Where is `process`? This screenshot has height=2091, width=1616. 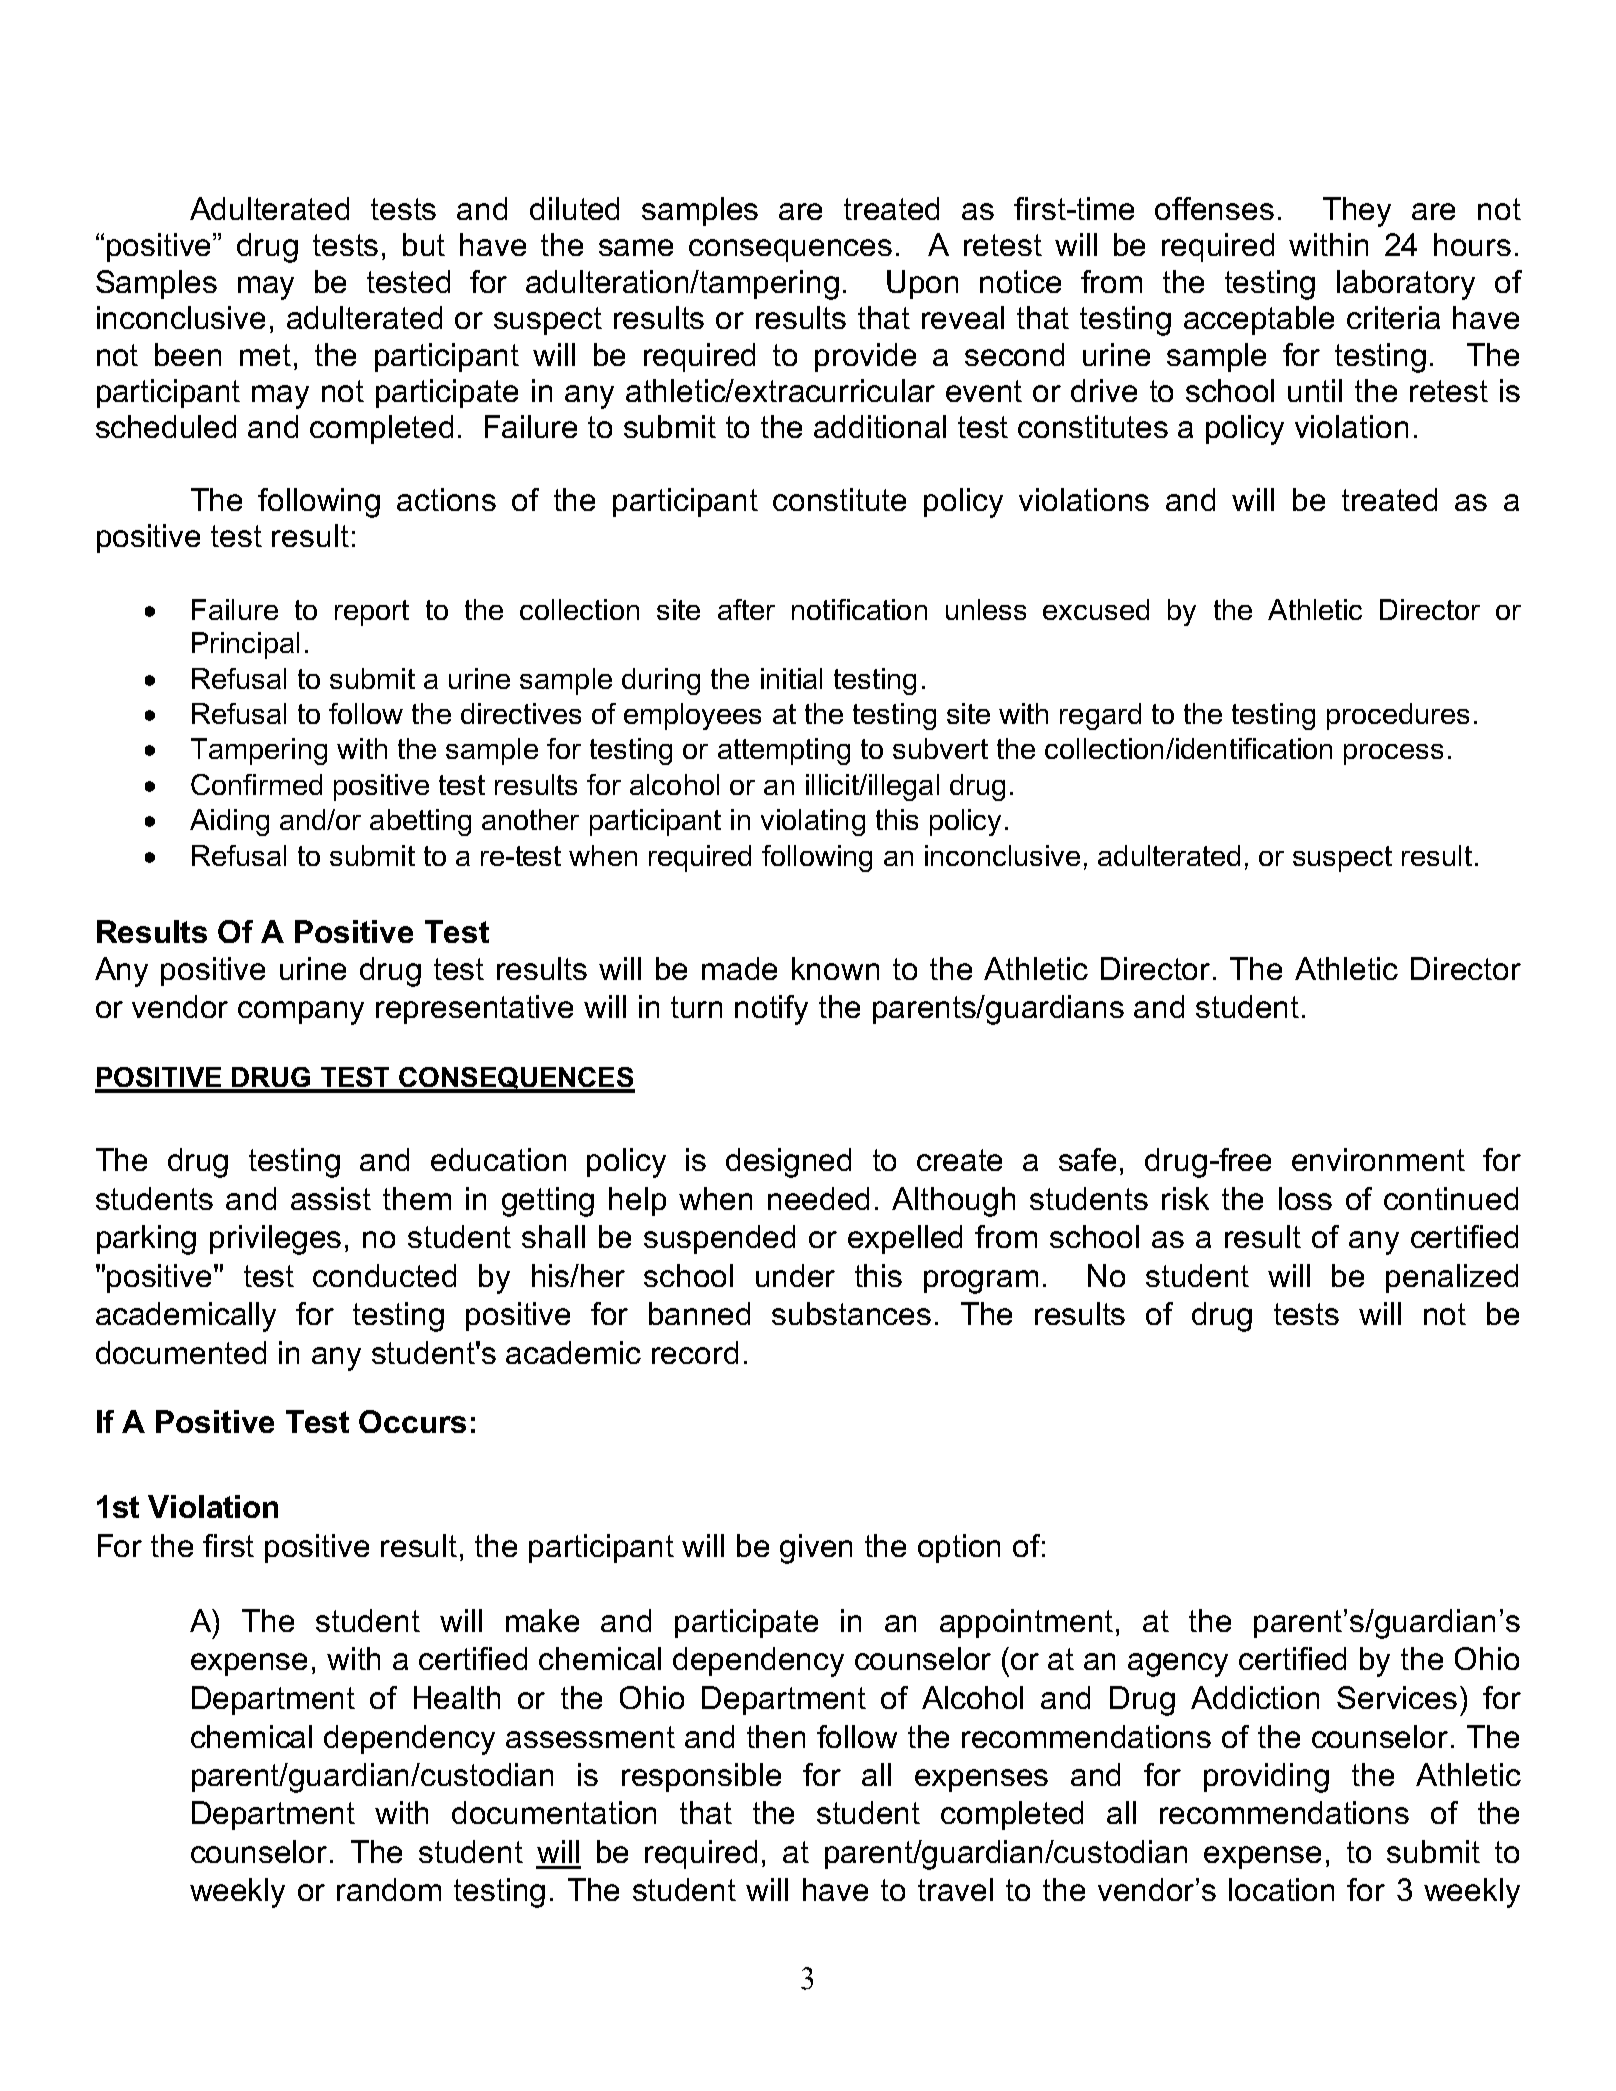 process is located at coordinates (1393, 754).
